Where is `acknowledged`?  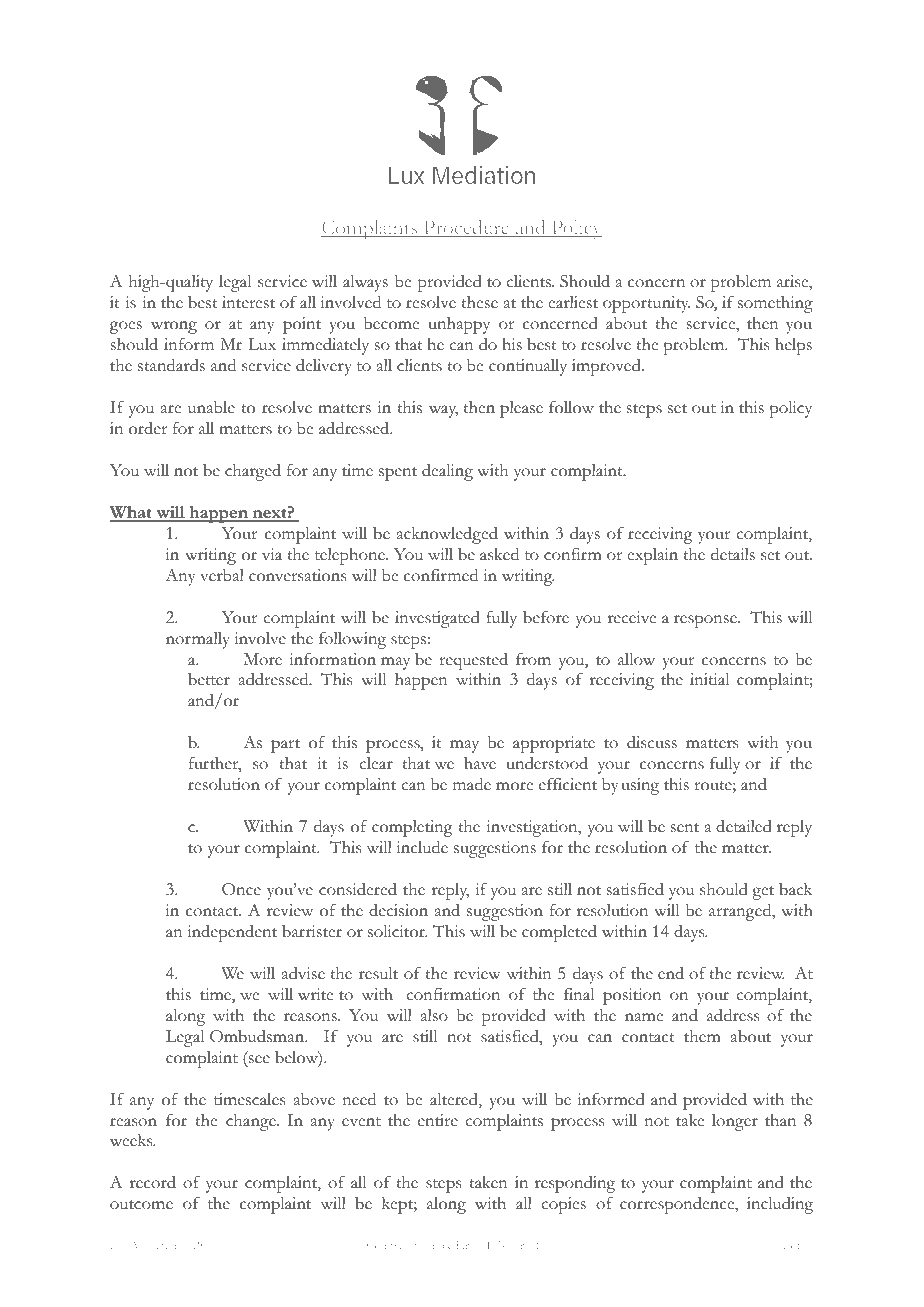 acknowledged is located at coordinates (447, 535).
